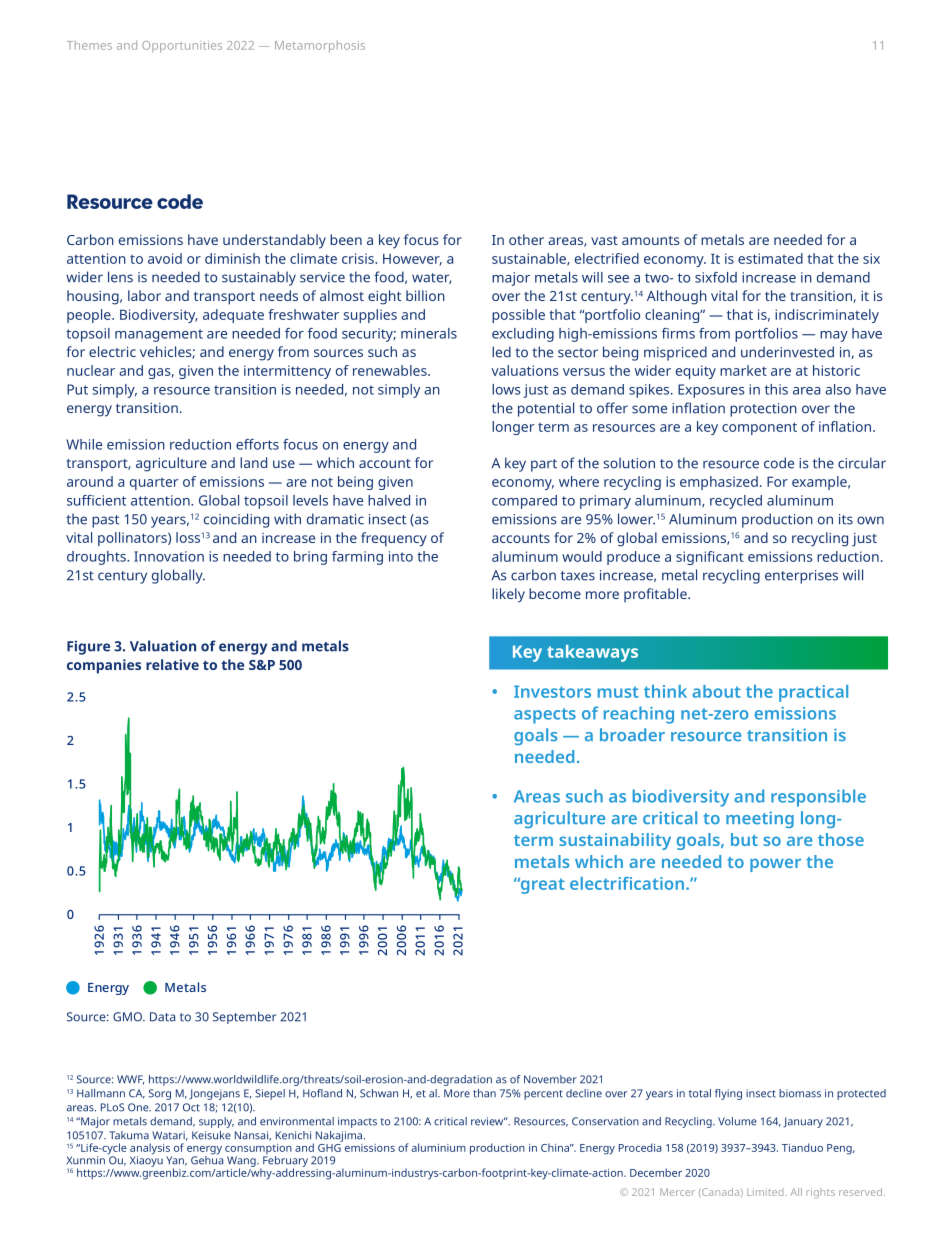  What do you see at coordinates (801, 577) in the screenshot?
I see `enterprises` at bounding box center [801, 577].
